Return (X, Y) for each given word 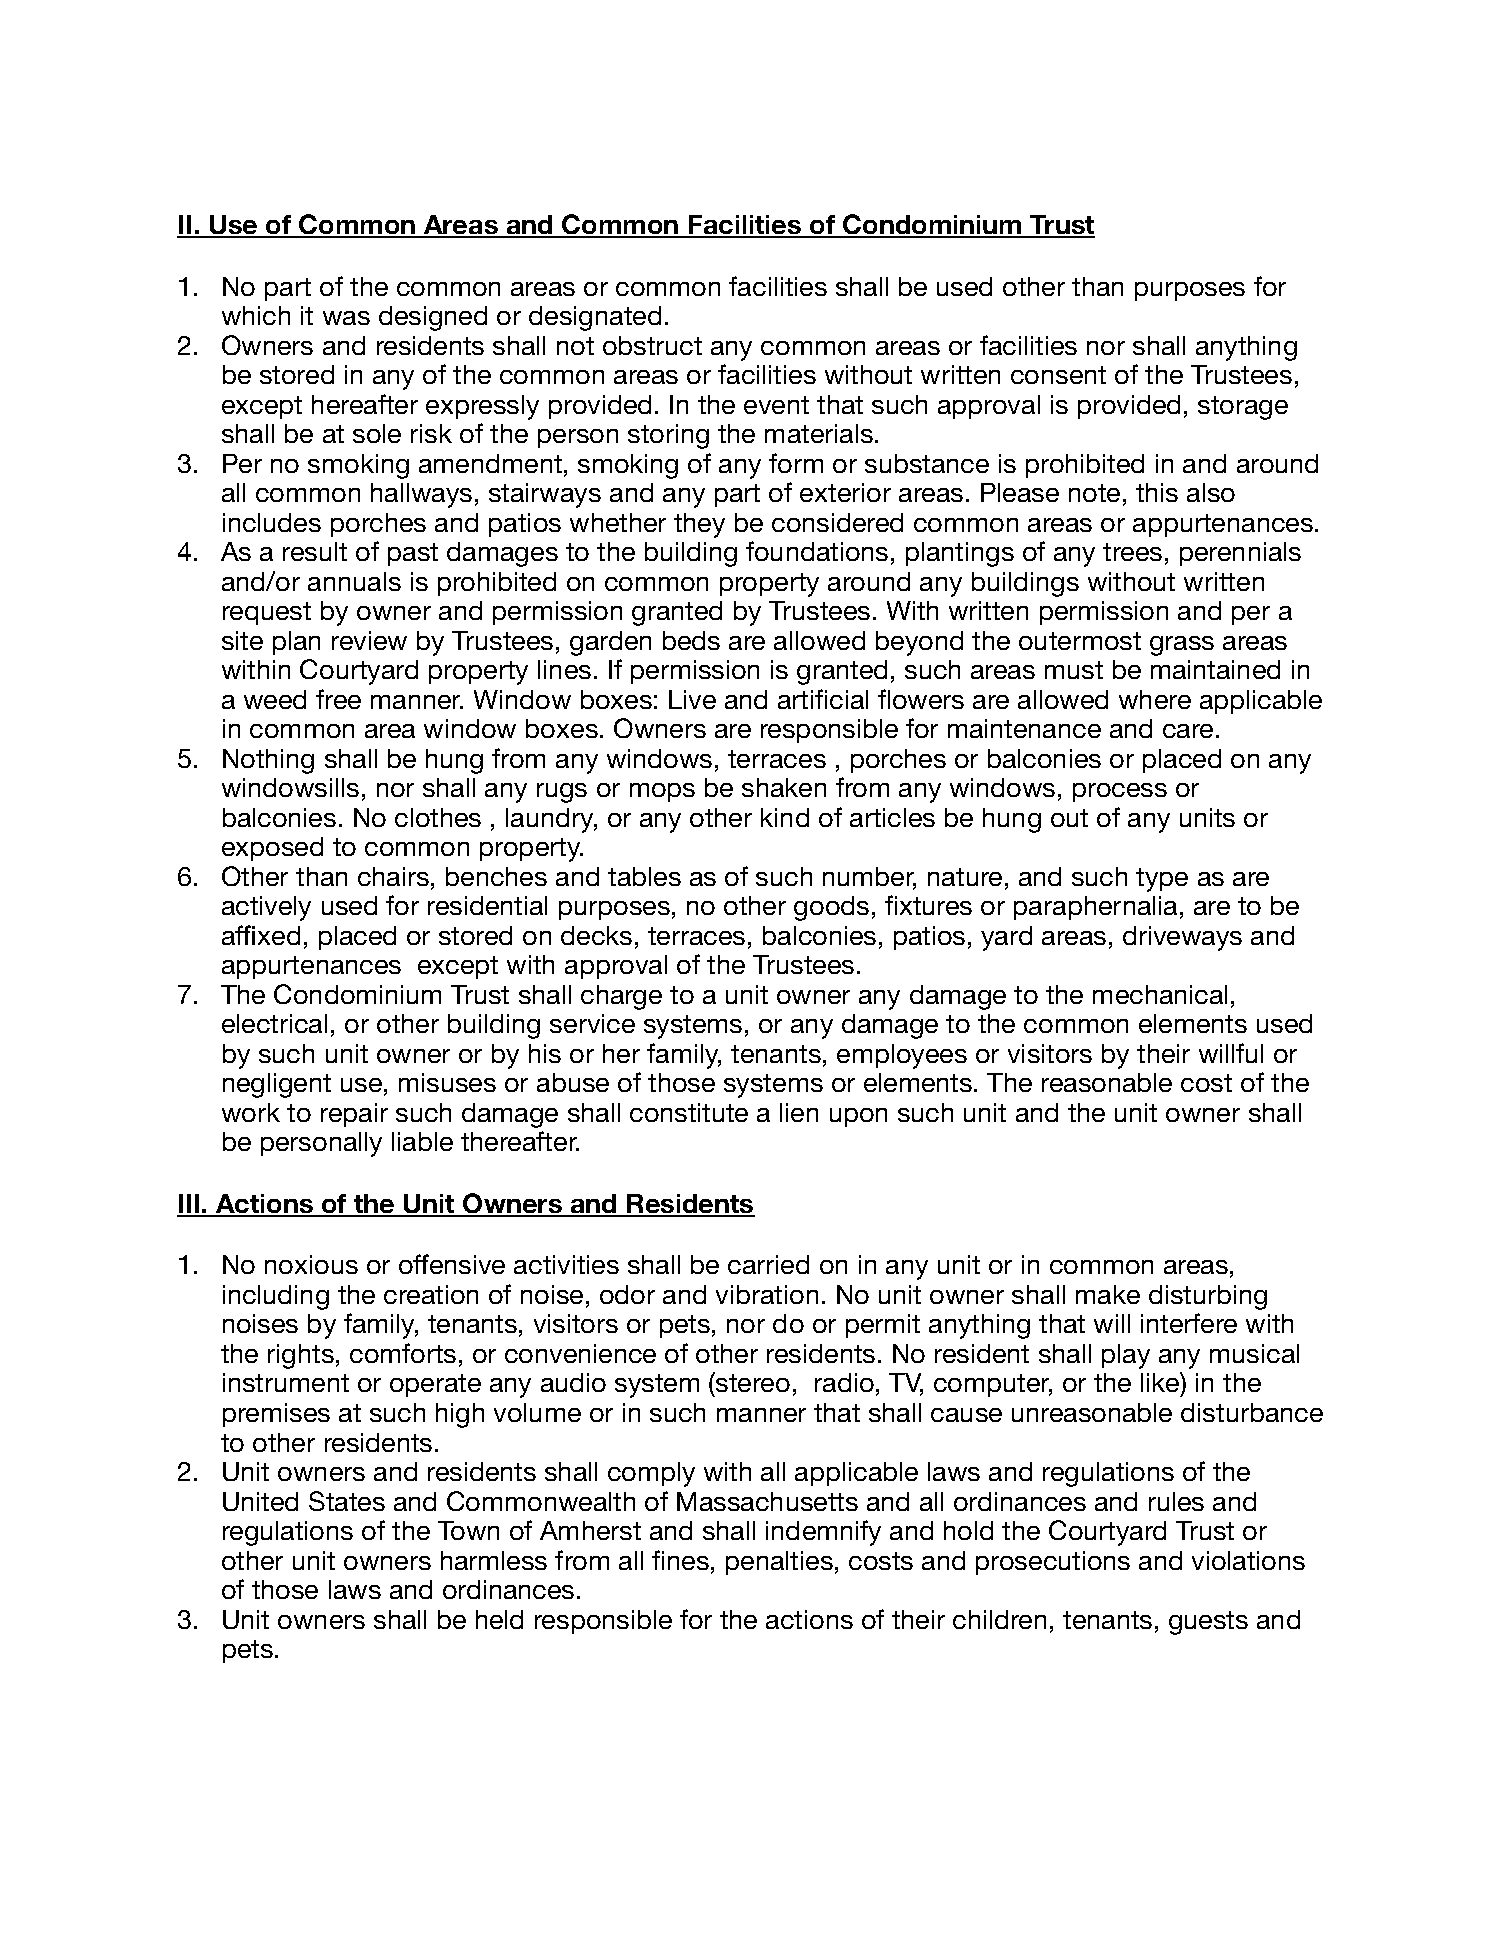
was (346, 318)
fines (680, 1560)
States (347, 1501)
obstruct (652, 345)
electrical (274, 1023)
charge (621, 997)
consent (1058, 375)
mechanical (1160, 994)
